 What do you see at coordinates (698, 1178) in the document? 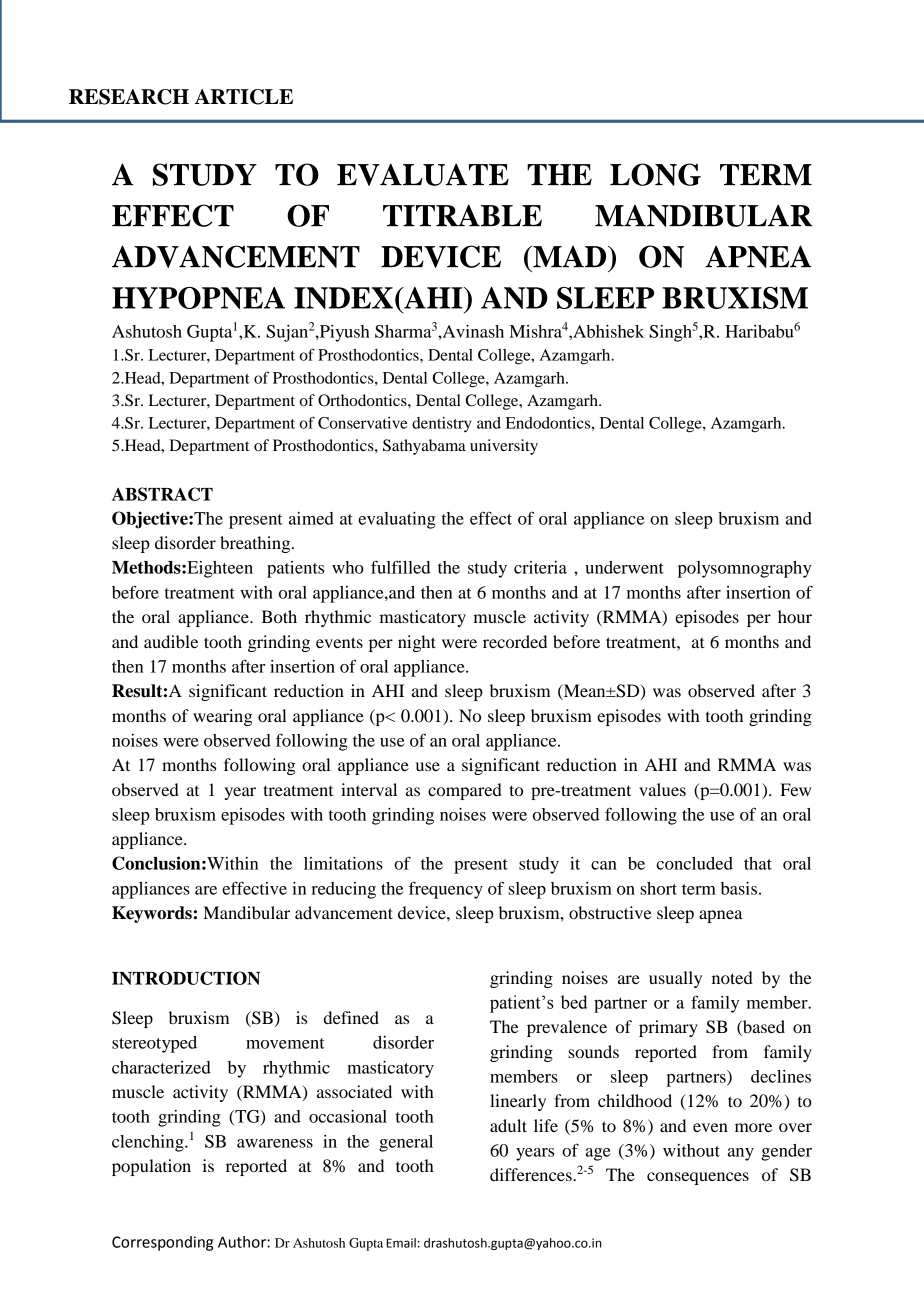
I see `consequences` at bounding box center [698, 1178].
